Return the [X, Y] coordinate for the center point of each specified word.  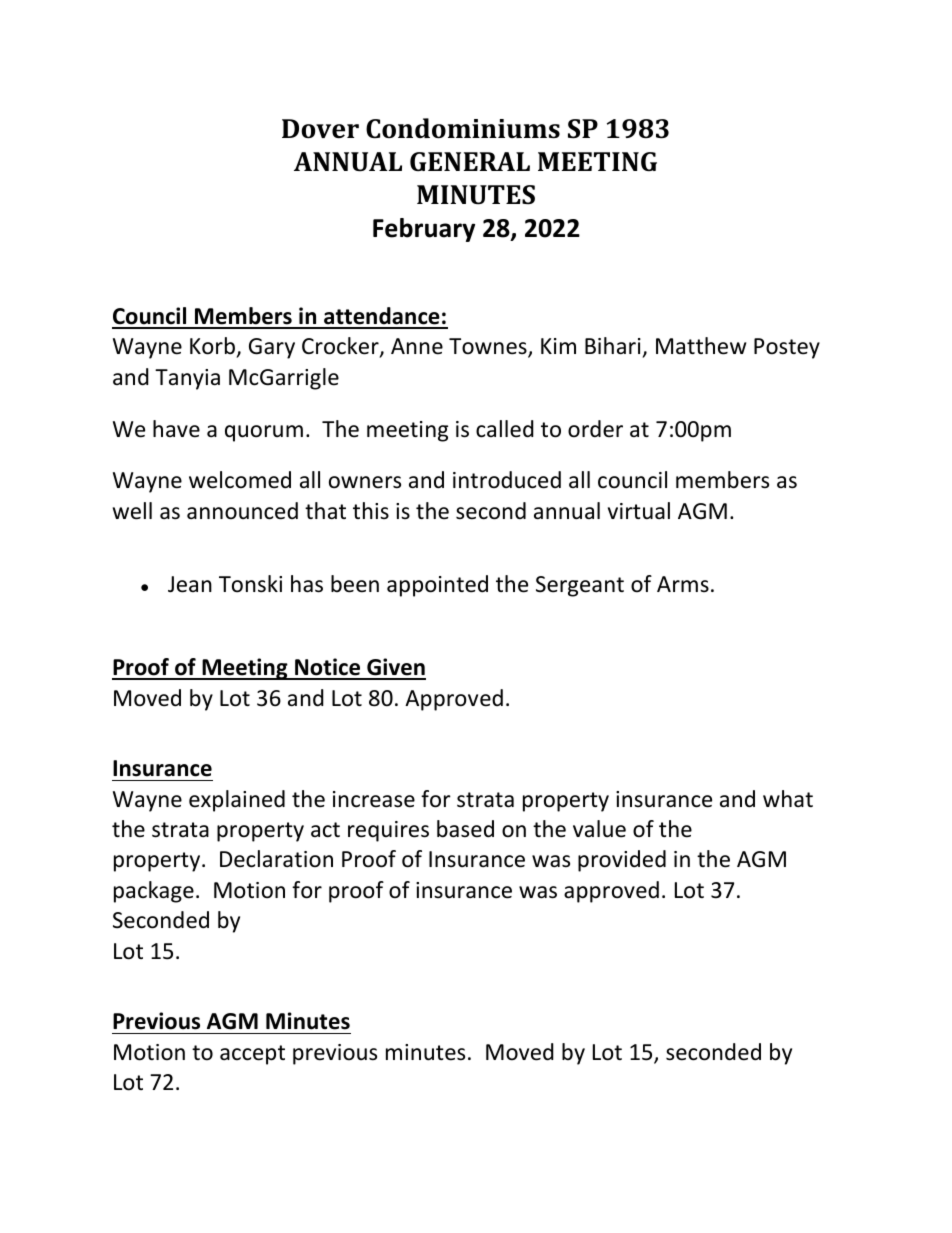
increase [374, 799]
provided [622, 861]
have [176, 429]
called [505, 429]
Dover [320, 129]
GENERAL [470, 161]
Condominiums [463, 128]
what [788, 799]
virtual [639, 511]
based [465, 829]
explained [237, 801]
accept [252, 1055]
